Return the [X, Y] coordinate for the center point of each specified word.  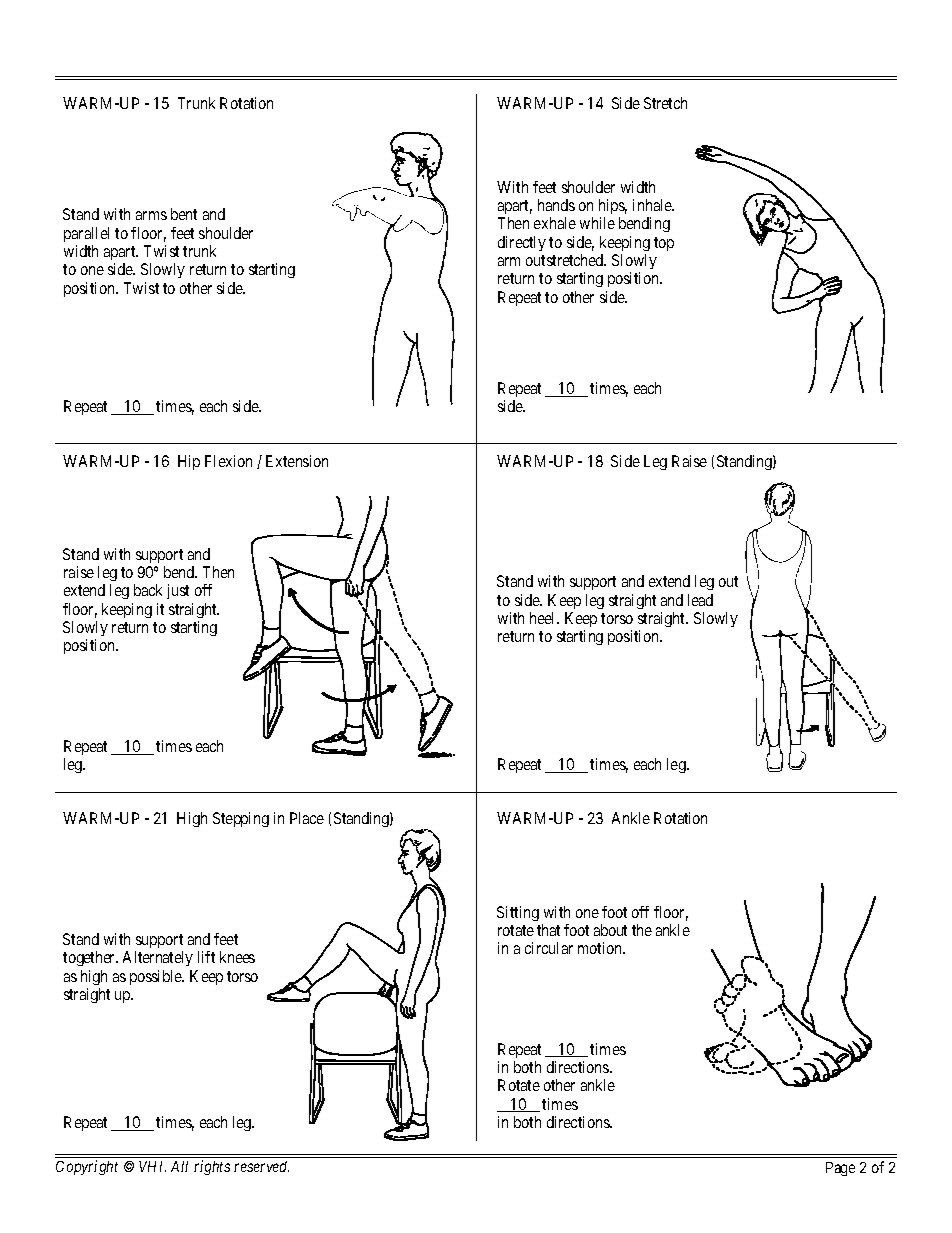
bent [184, 214]
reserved [261, 1166]
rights [212, 1167]
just [178, 591]
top [664, 244]
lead [700, 600]
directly [522, 243]
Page [840, 1169]
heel [544, 618]
